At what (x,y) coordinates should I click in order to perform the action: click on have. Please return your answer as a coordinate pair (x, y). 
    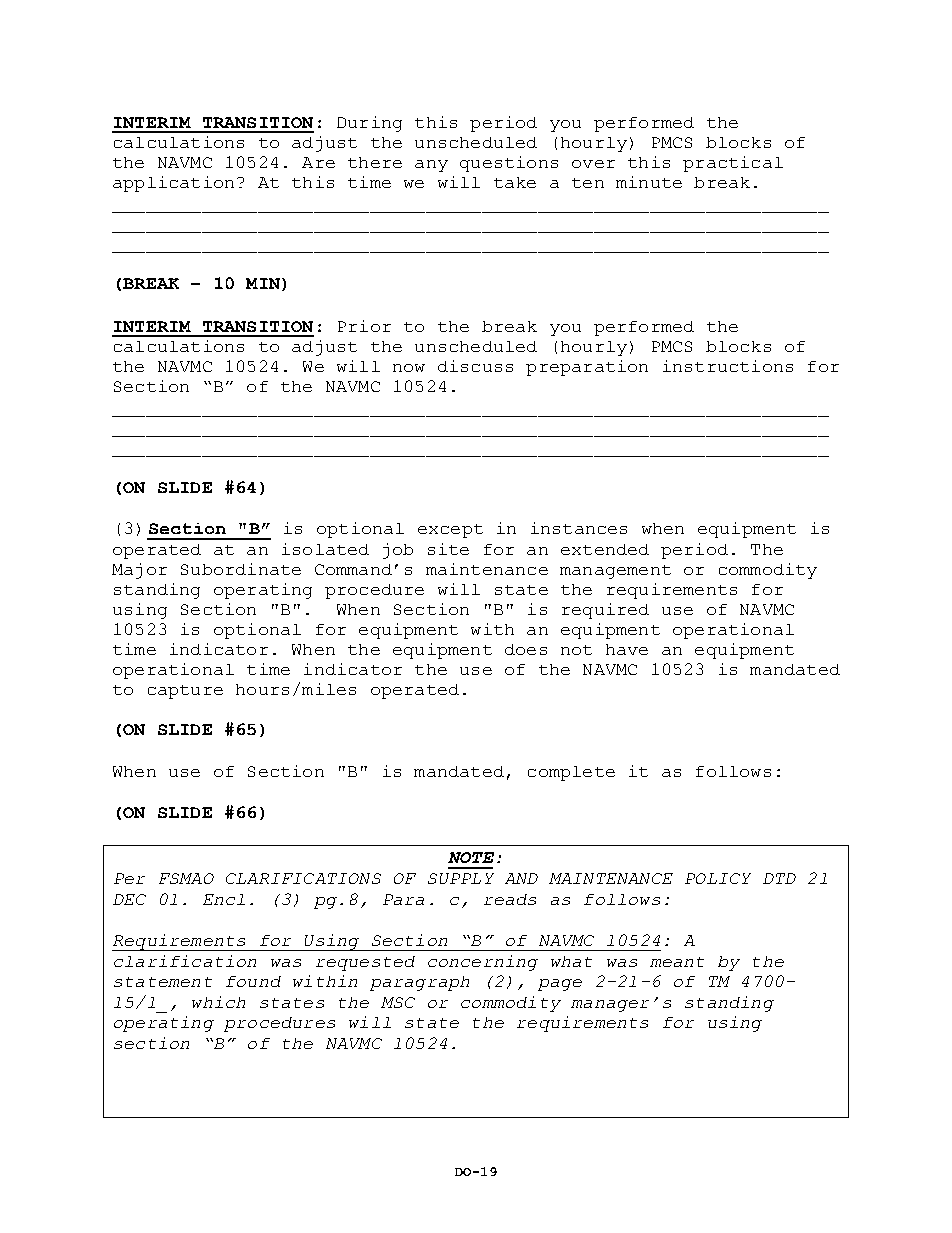
    Looking at the image, I should click on (627, 649).
